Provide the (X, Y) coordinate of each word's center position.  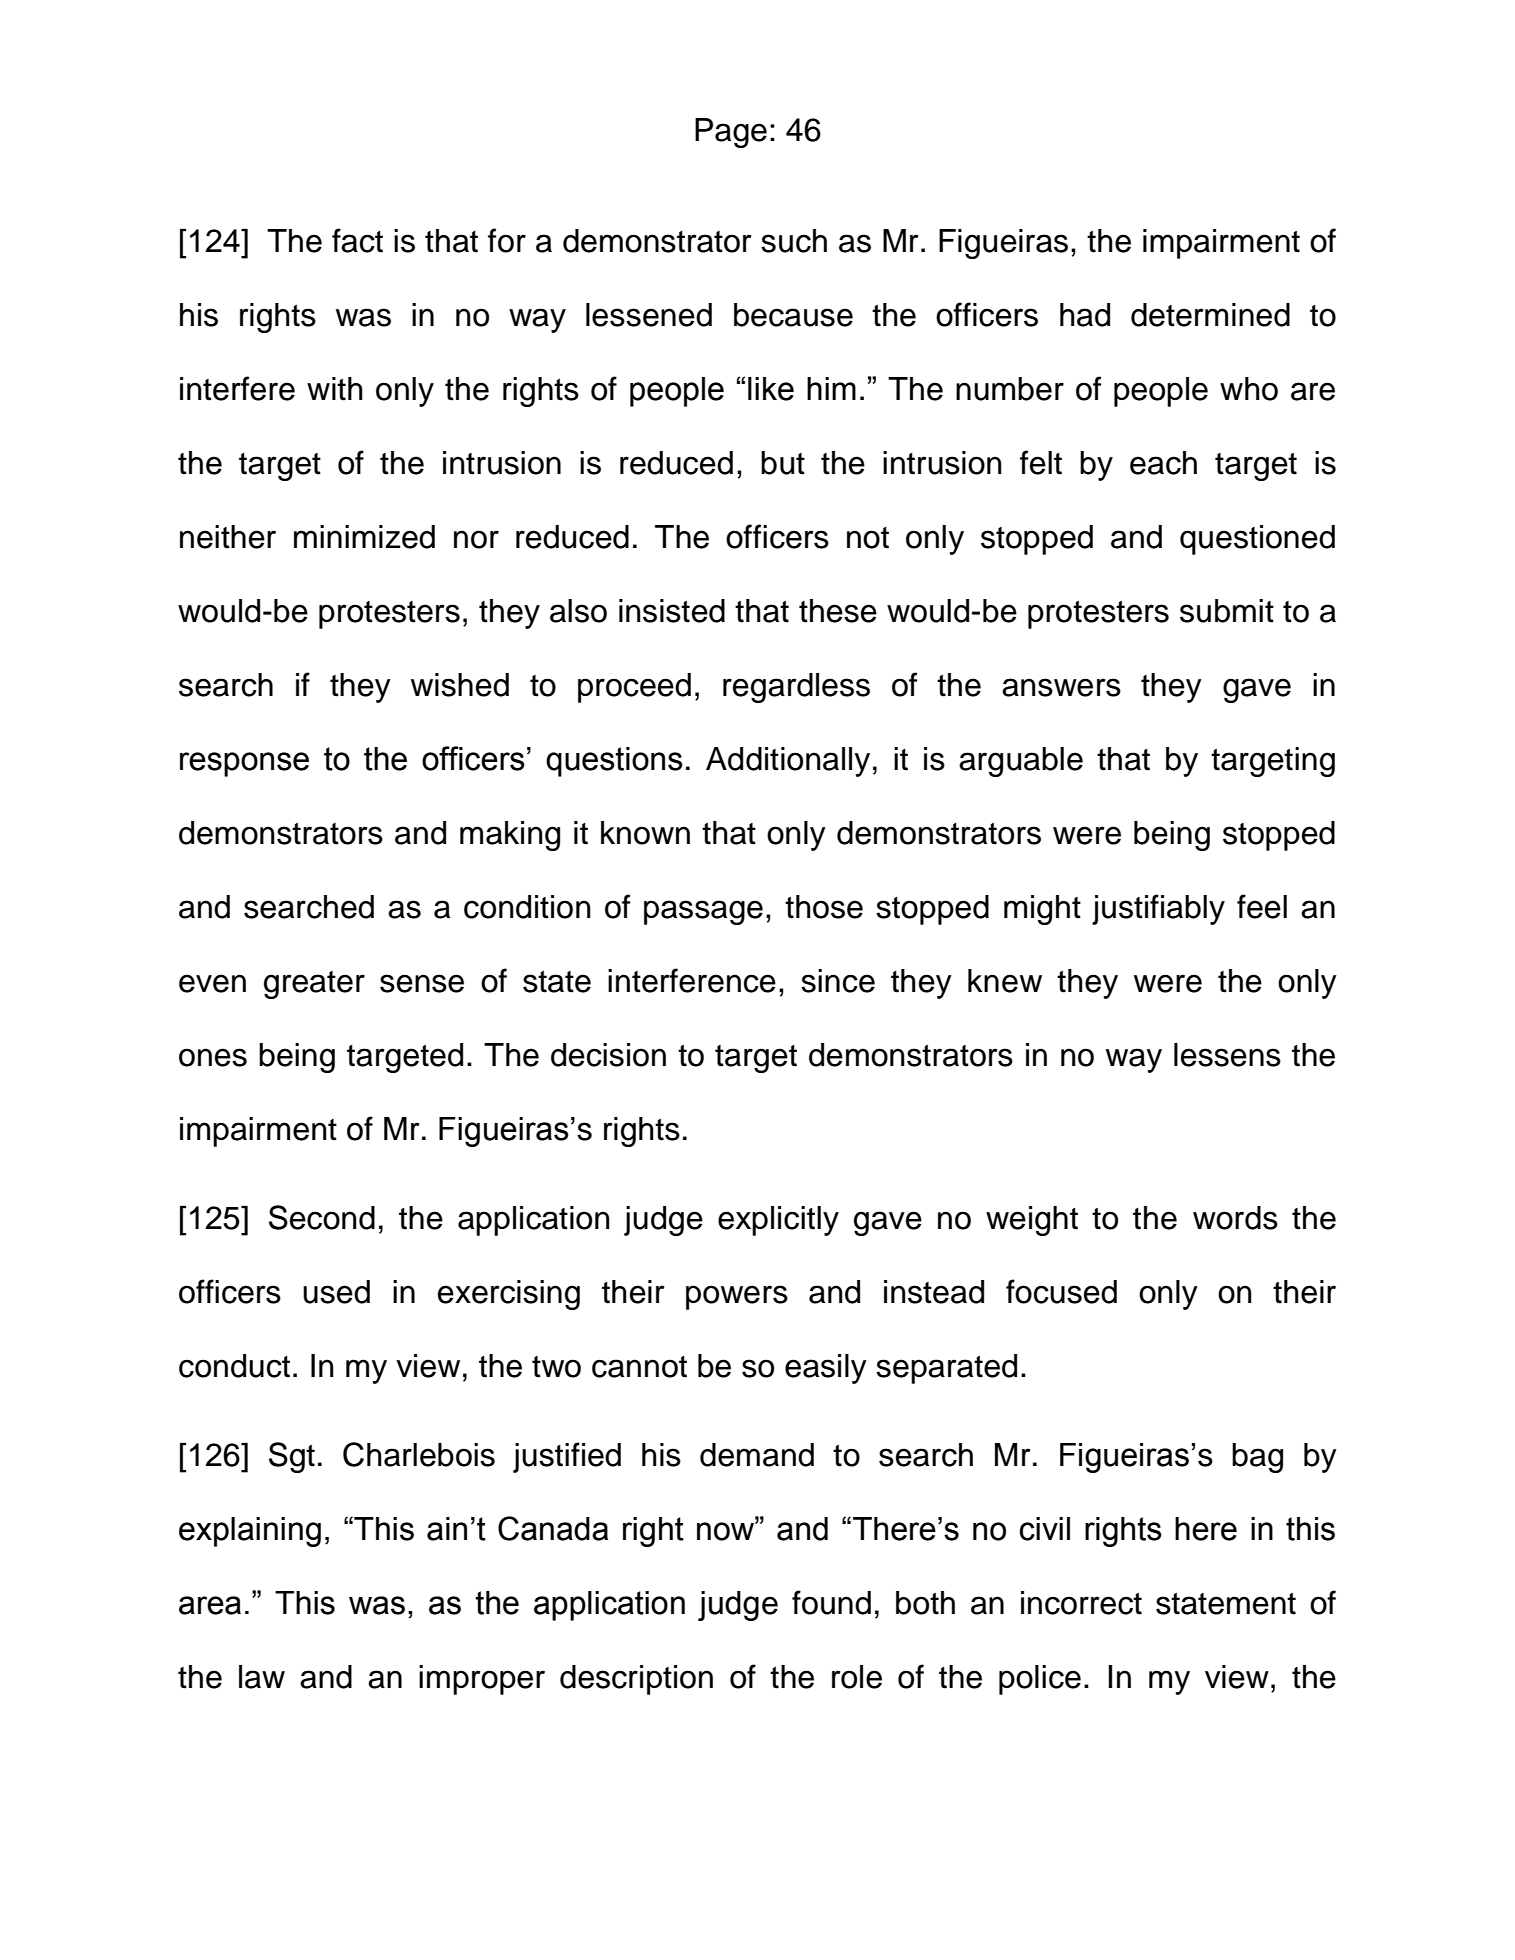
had (1085, 315)
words (1235, 1218)
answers (1061, 687)
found (831, 1602)
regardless (796, 688)
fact (357, 240)
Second (322, 1217)
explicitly (778, 1221)
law (262, 1677)
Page (731, 133)
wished (460, 685)
